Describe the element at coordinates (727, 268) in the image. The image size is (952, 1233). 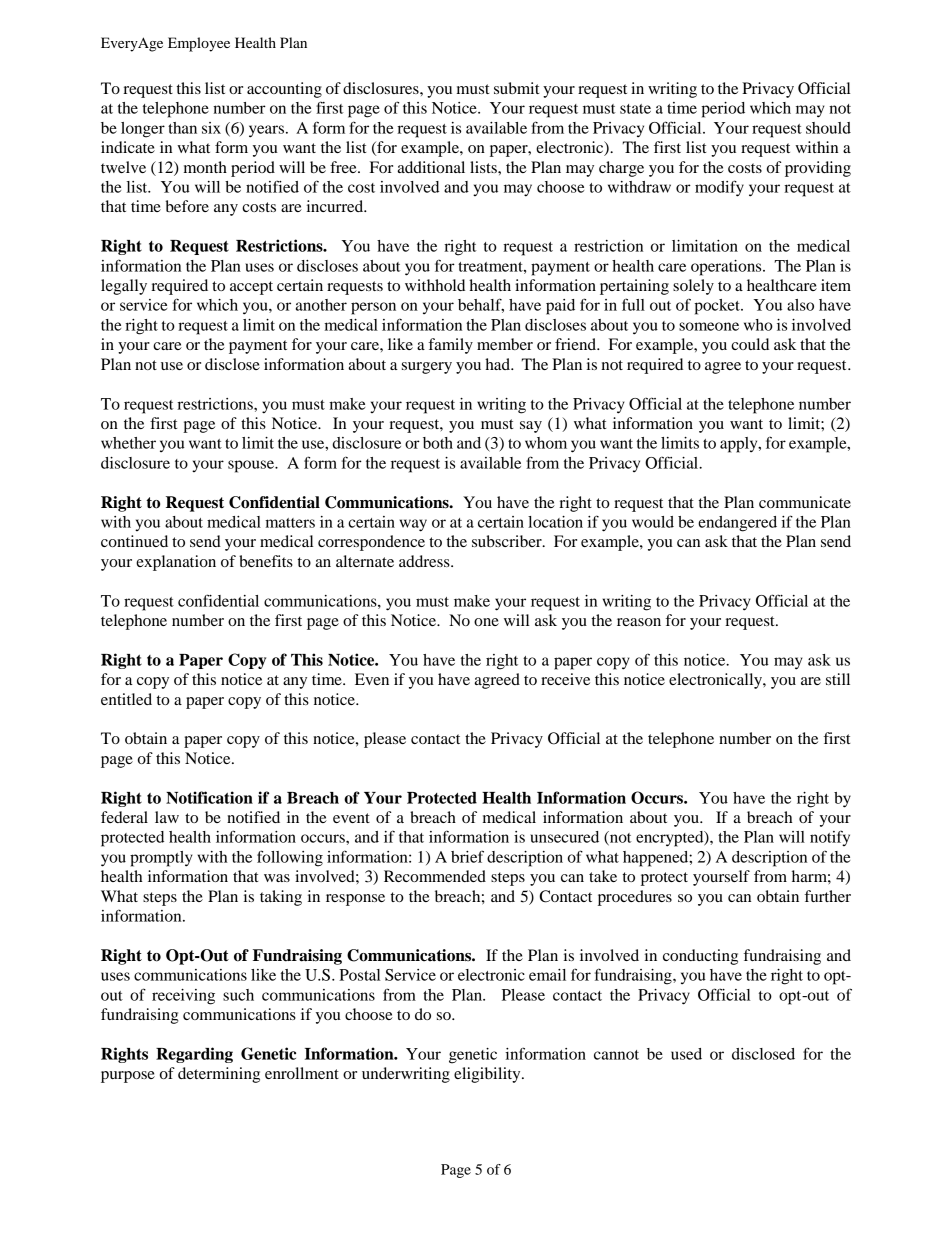
I see `operations` at that location.
